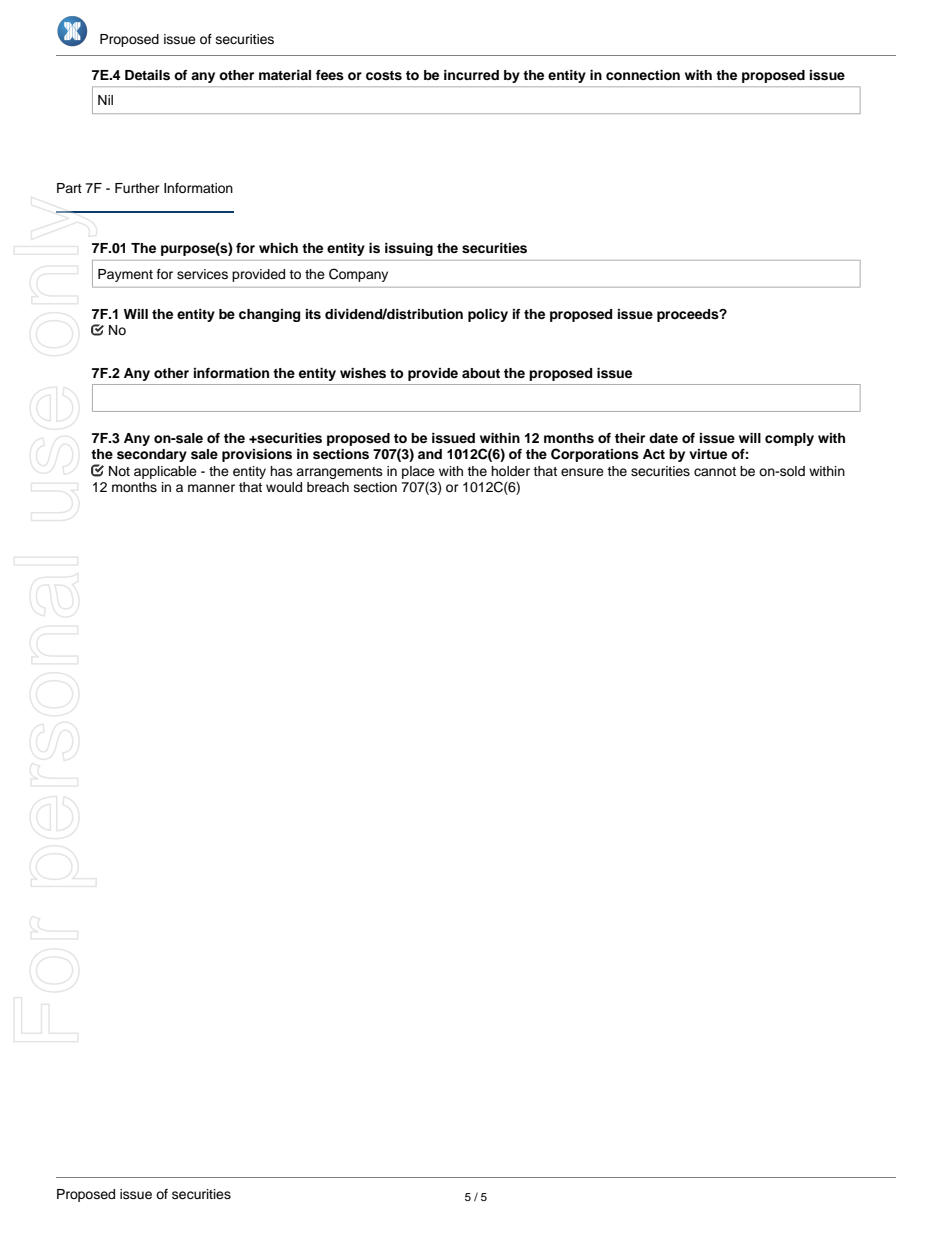 The width and height of the screenshot is (952, 1233). What do you see at coordinates (358, 275) in the screenshot?
I see `Company` at bounding box center [358, 275].
